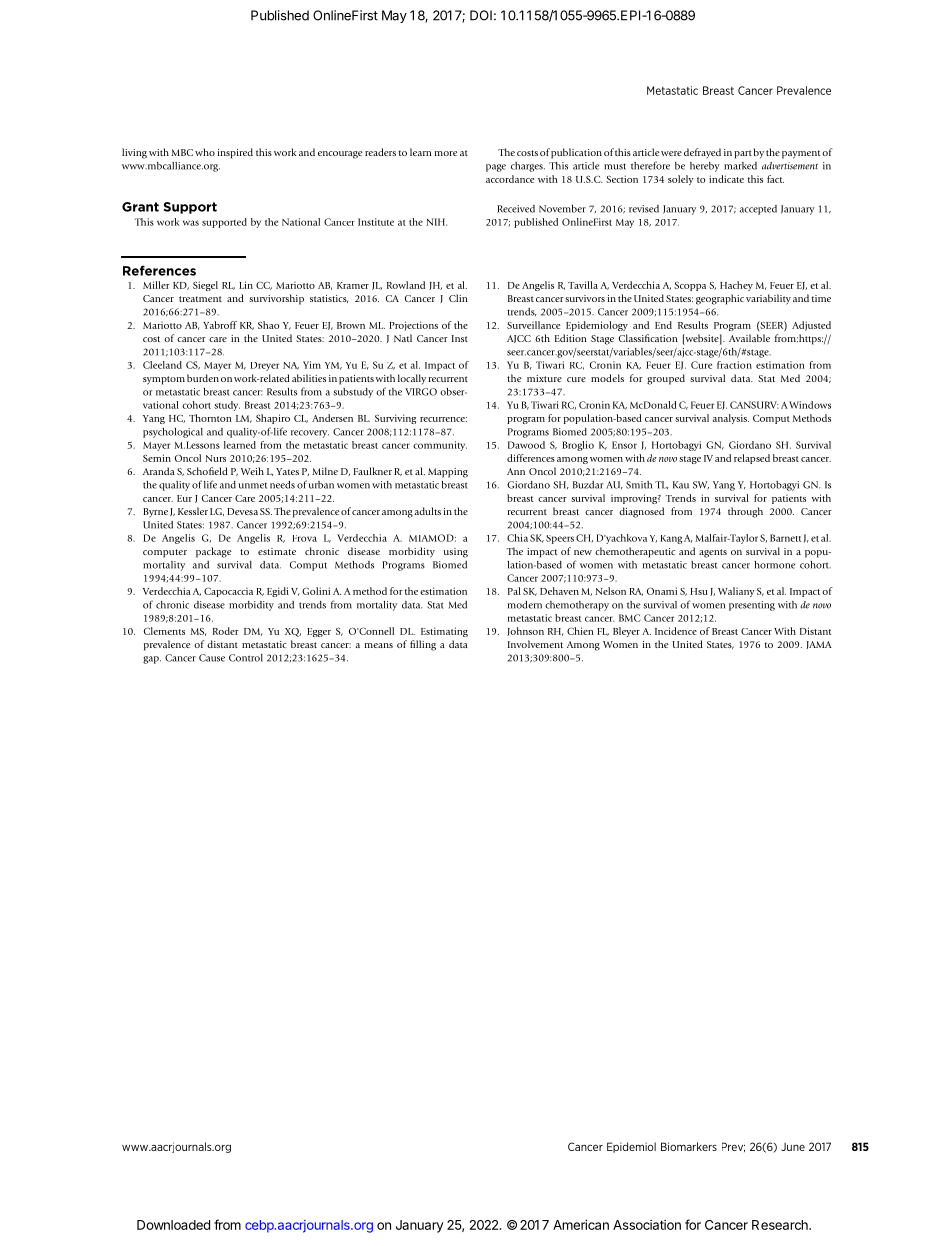  What do you see at coordinates (440, 446) in the screenshot?
I see `community` at bounding box center [440, 446].
